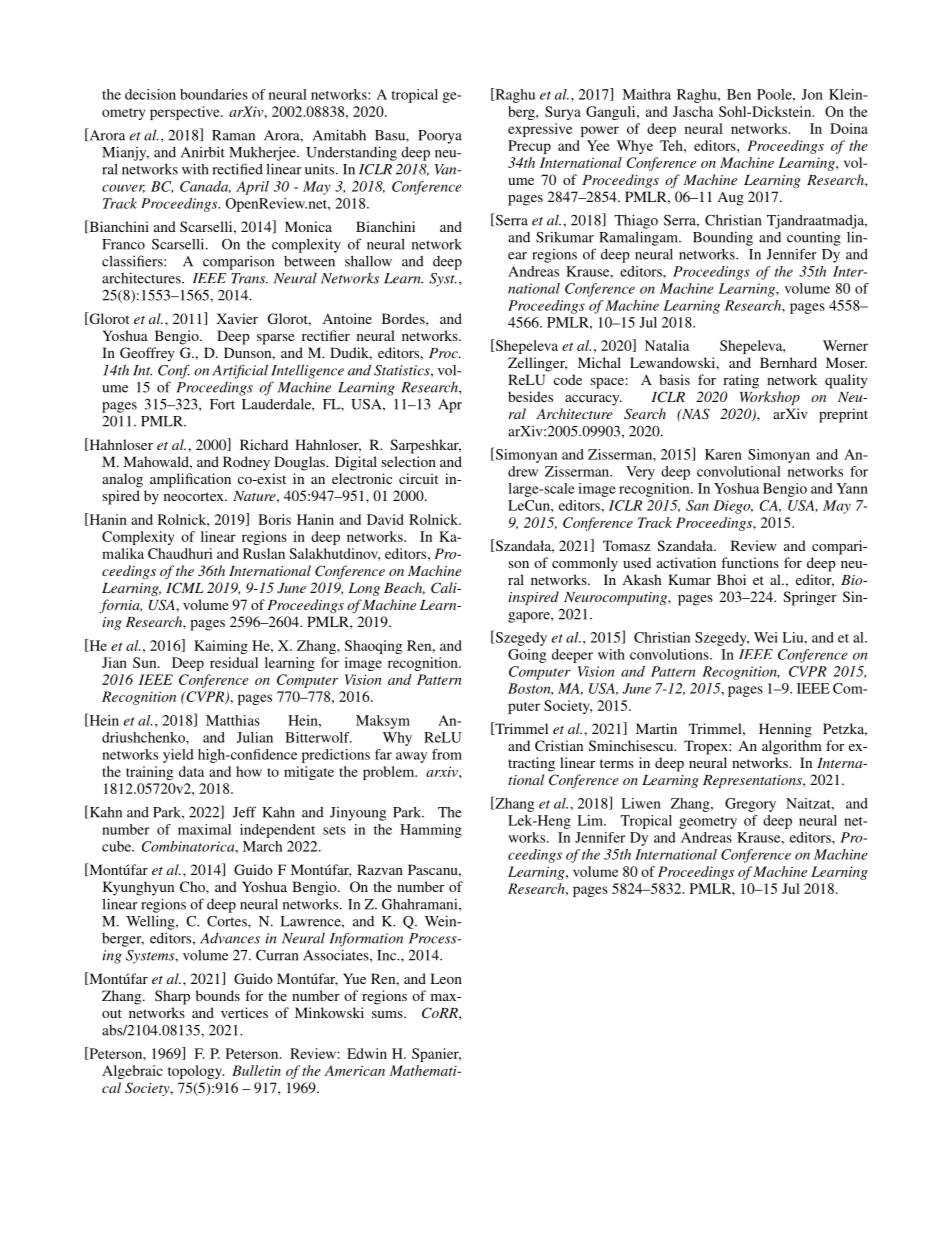 The image size is (952, 1233). Describe the element at coordinates (750, 805) in the screenshot. I see `Gregory` at that location.
